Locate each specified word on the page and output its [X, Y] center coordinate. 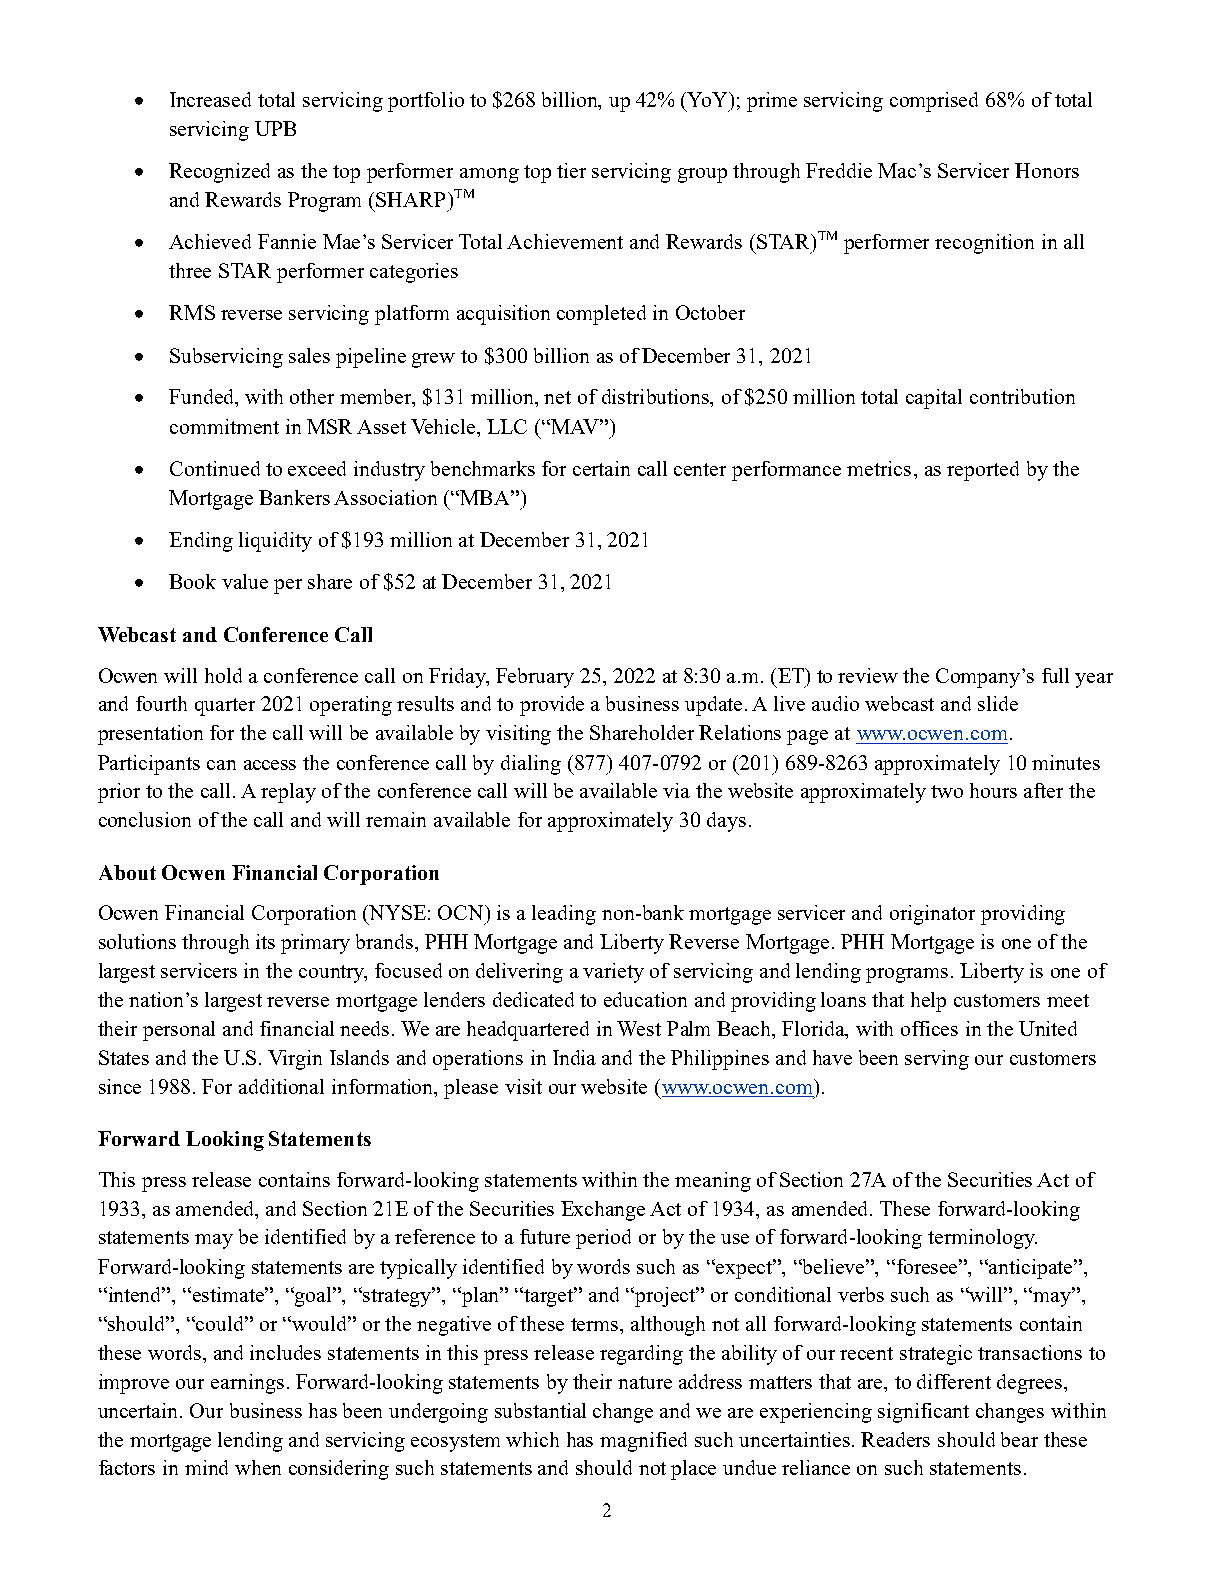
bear [1019, 1439]
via [676, 790]
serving [937, 1060]
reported [983, 471]
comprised [934, 102]
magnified [643, 1442]
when [258, 1467]
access [270, 765]
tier [571, 170]
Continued [215, 468]
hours [993, 790]
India [574, 1057]
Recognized [219, 173]
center [700, 469]
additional [281, 1086]
